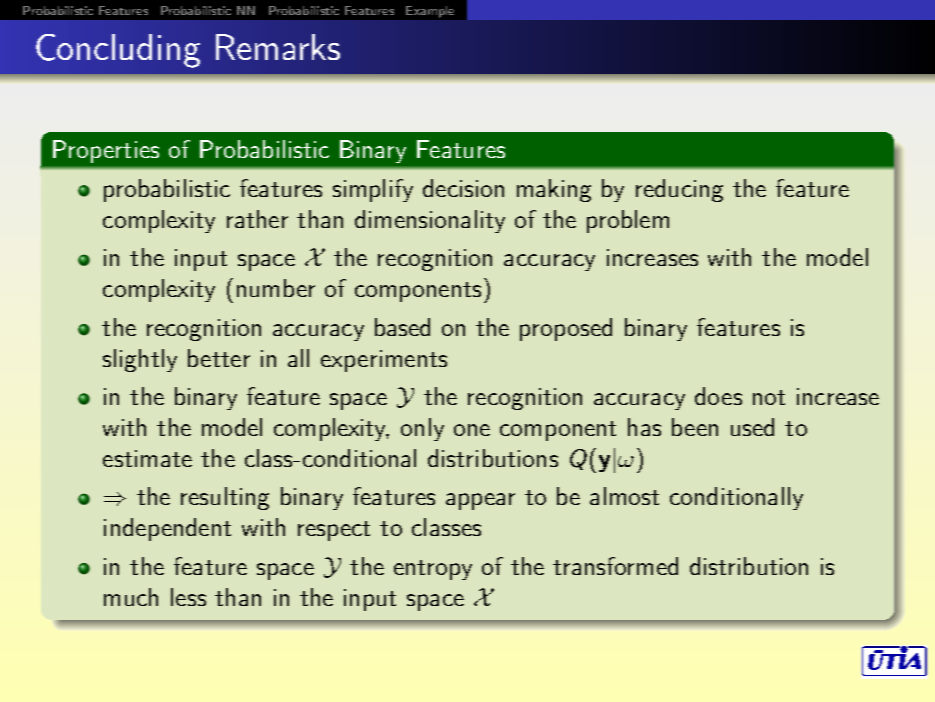 The height and width of the image is (702, 935). Describe the element at coordinates (118, 51) in the image. I see `Concluding` at that location.
